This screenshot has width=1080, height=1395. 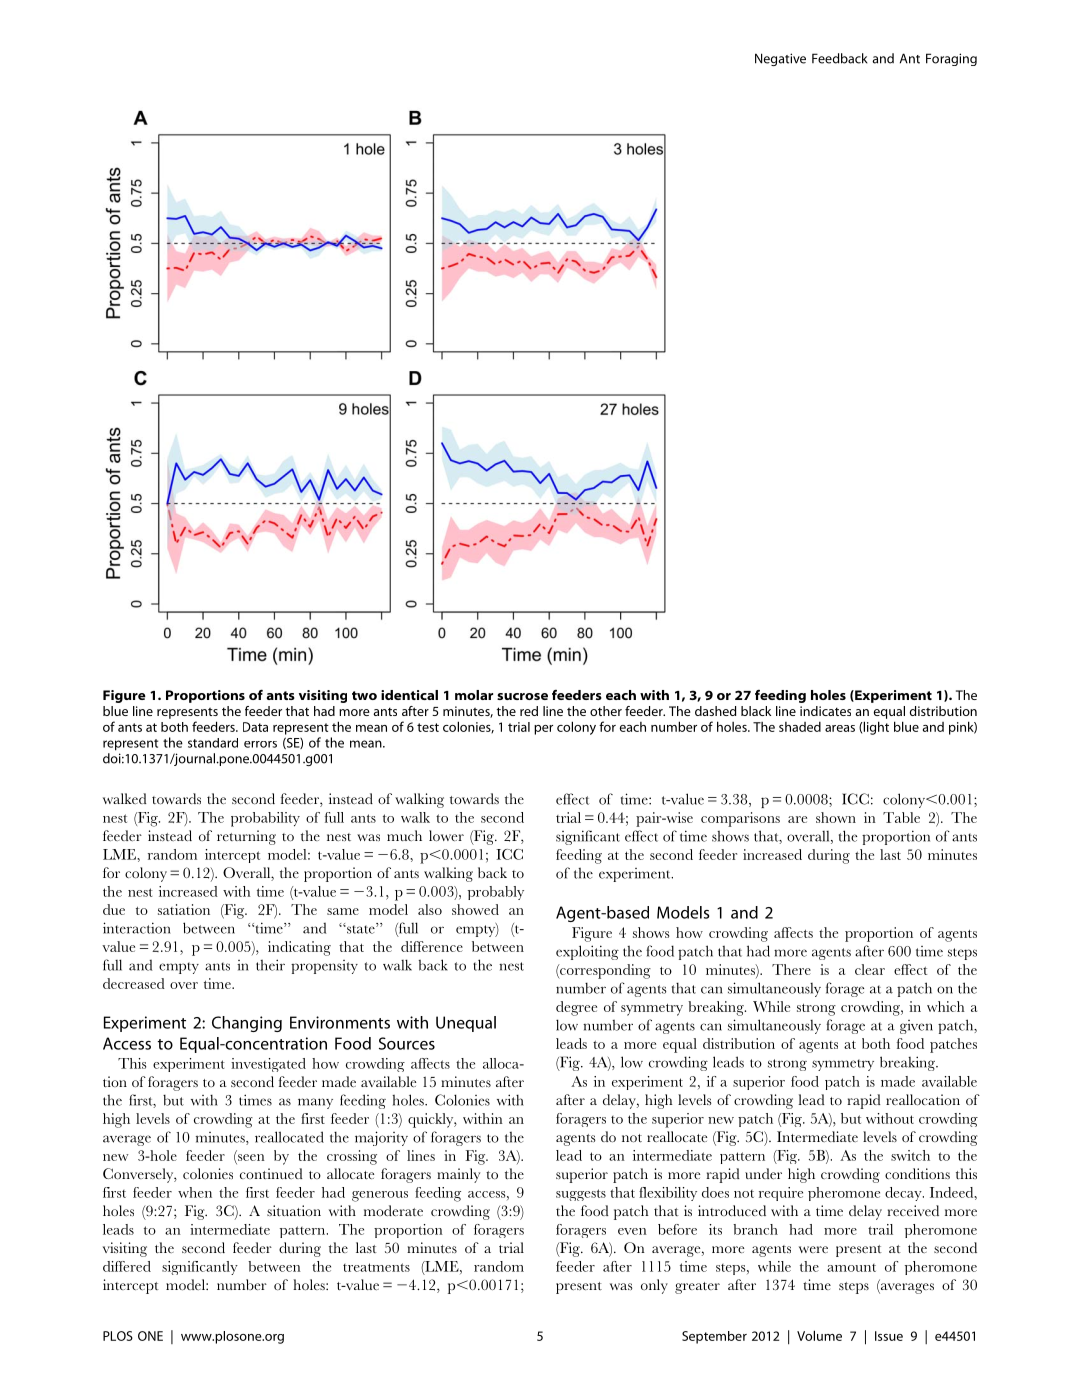 I want to click on two, so click(x=364, y=695).
